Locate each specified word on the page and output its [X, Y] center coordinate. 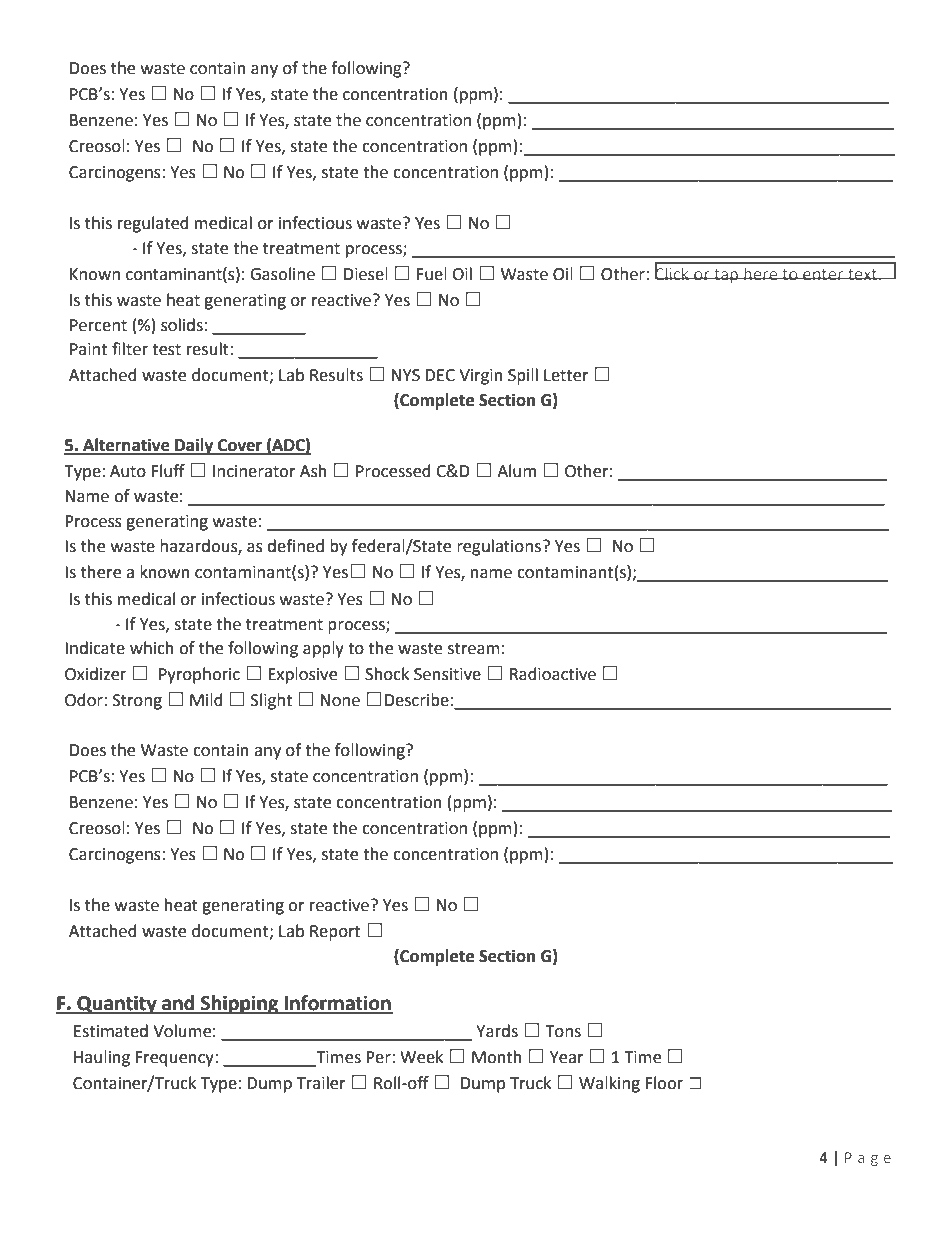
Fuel [432, 274]
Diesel [366, 274]
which [152, 648]
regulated [153, 224]
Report [335, 933]
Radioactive [553, 674]
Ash [313, 471]
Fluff [168, 471]
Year [567, 1057]
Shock [387, 674]
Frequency [176, 1059]
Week [421, 1057]
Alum [516, 471]
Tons [563, 1031]
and [178, 1004]
